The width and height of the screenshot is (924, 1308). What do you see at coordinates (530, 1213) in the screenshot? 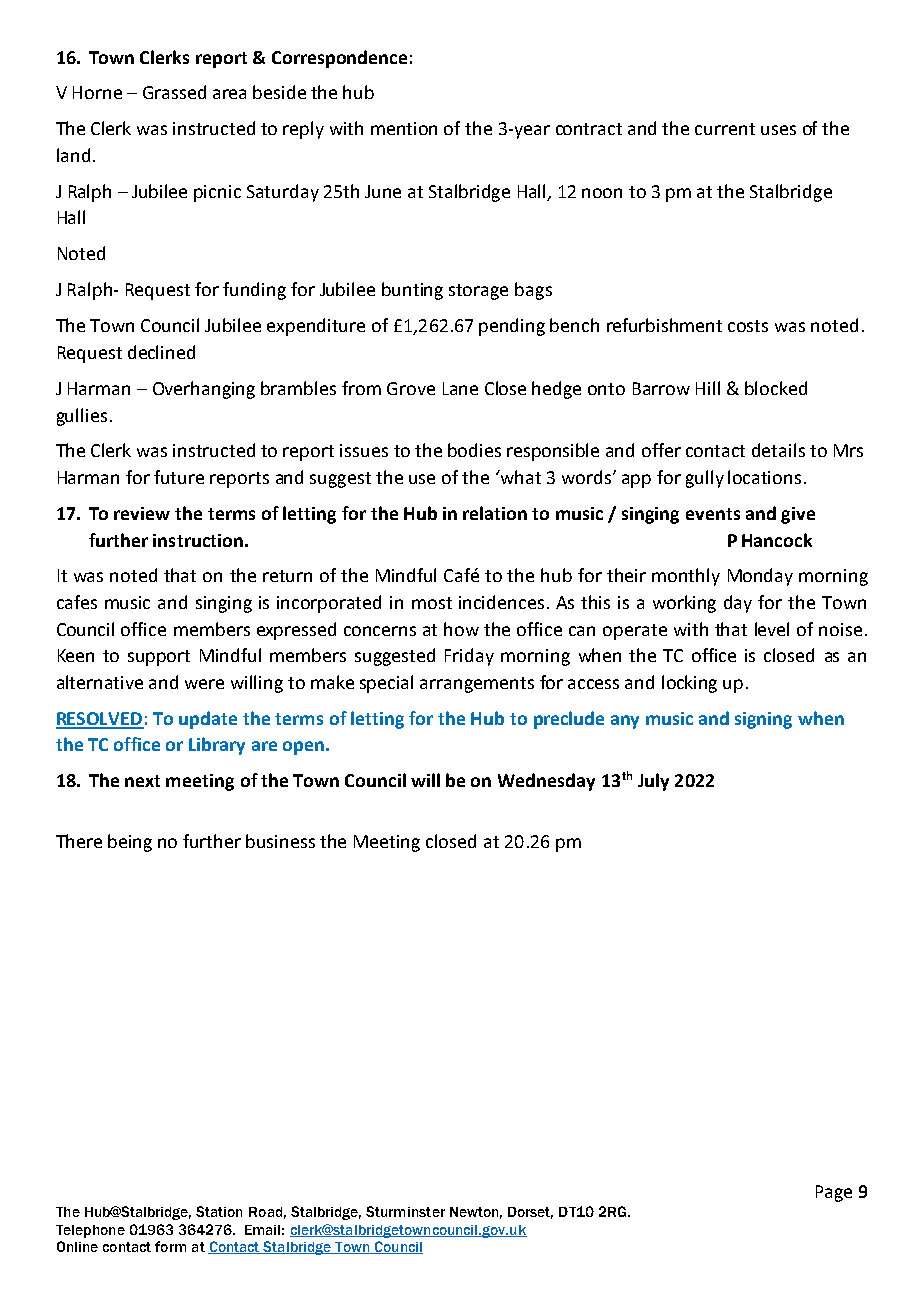
I see `Dorset` at bounding box center [530, 1213].
